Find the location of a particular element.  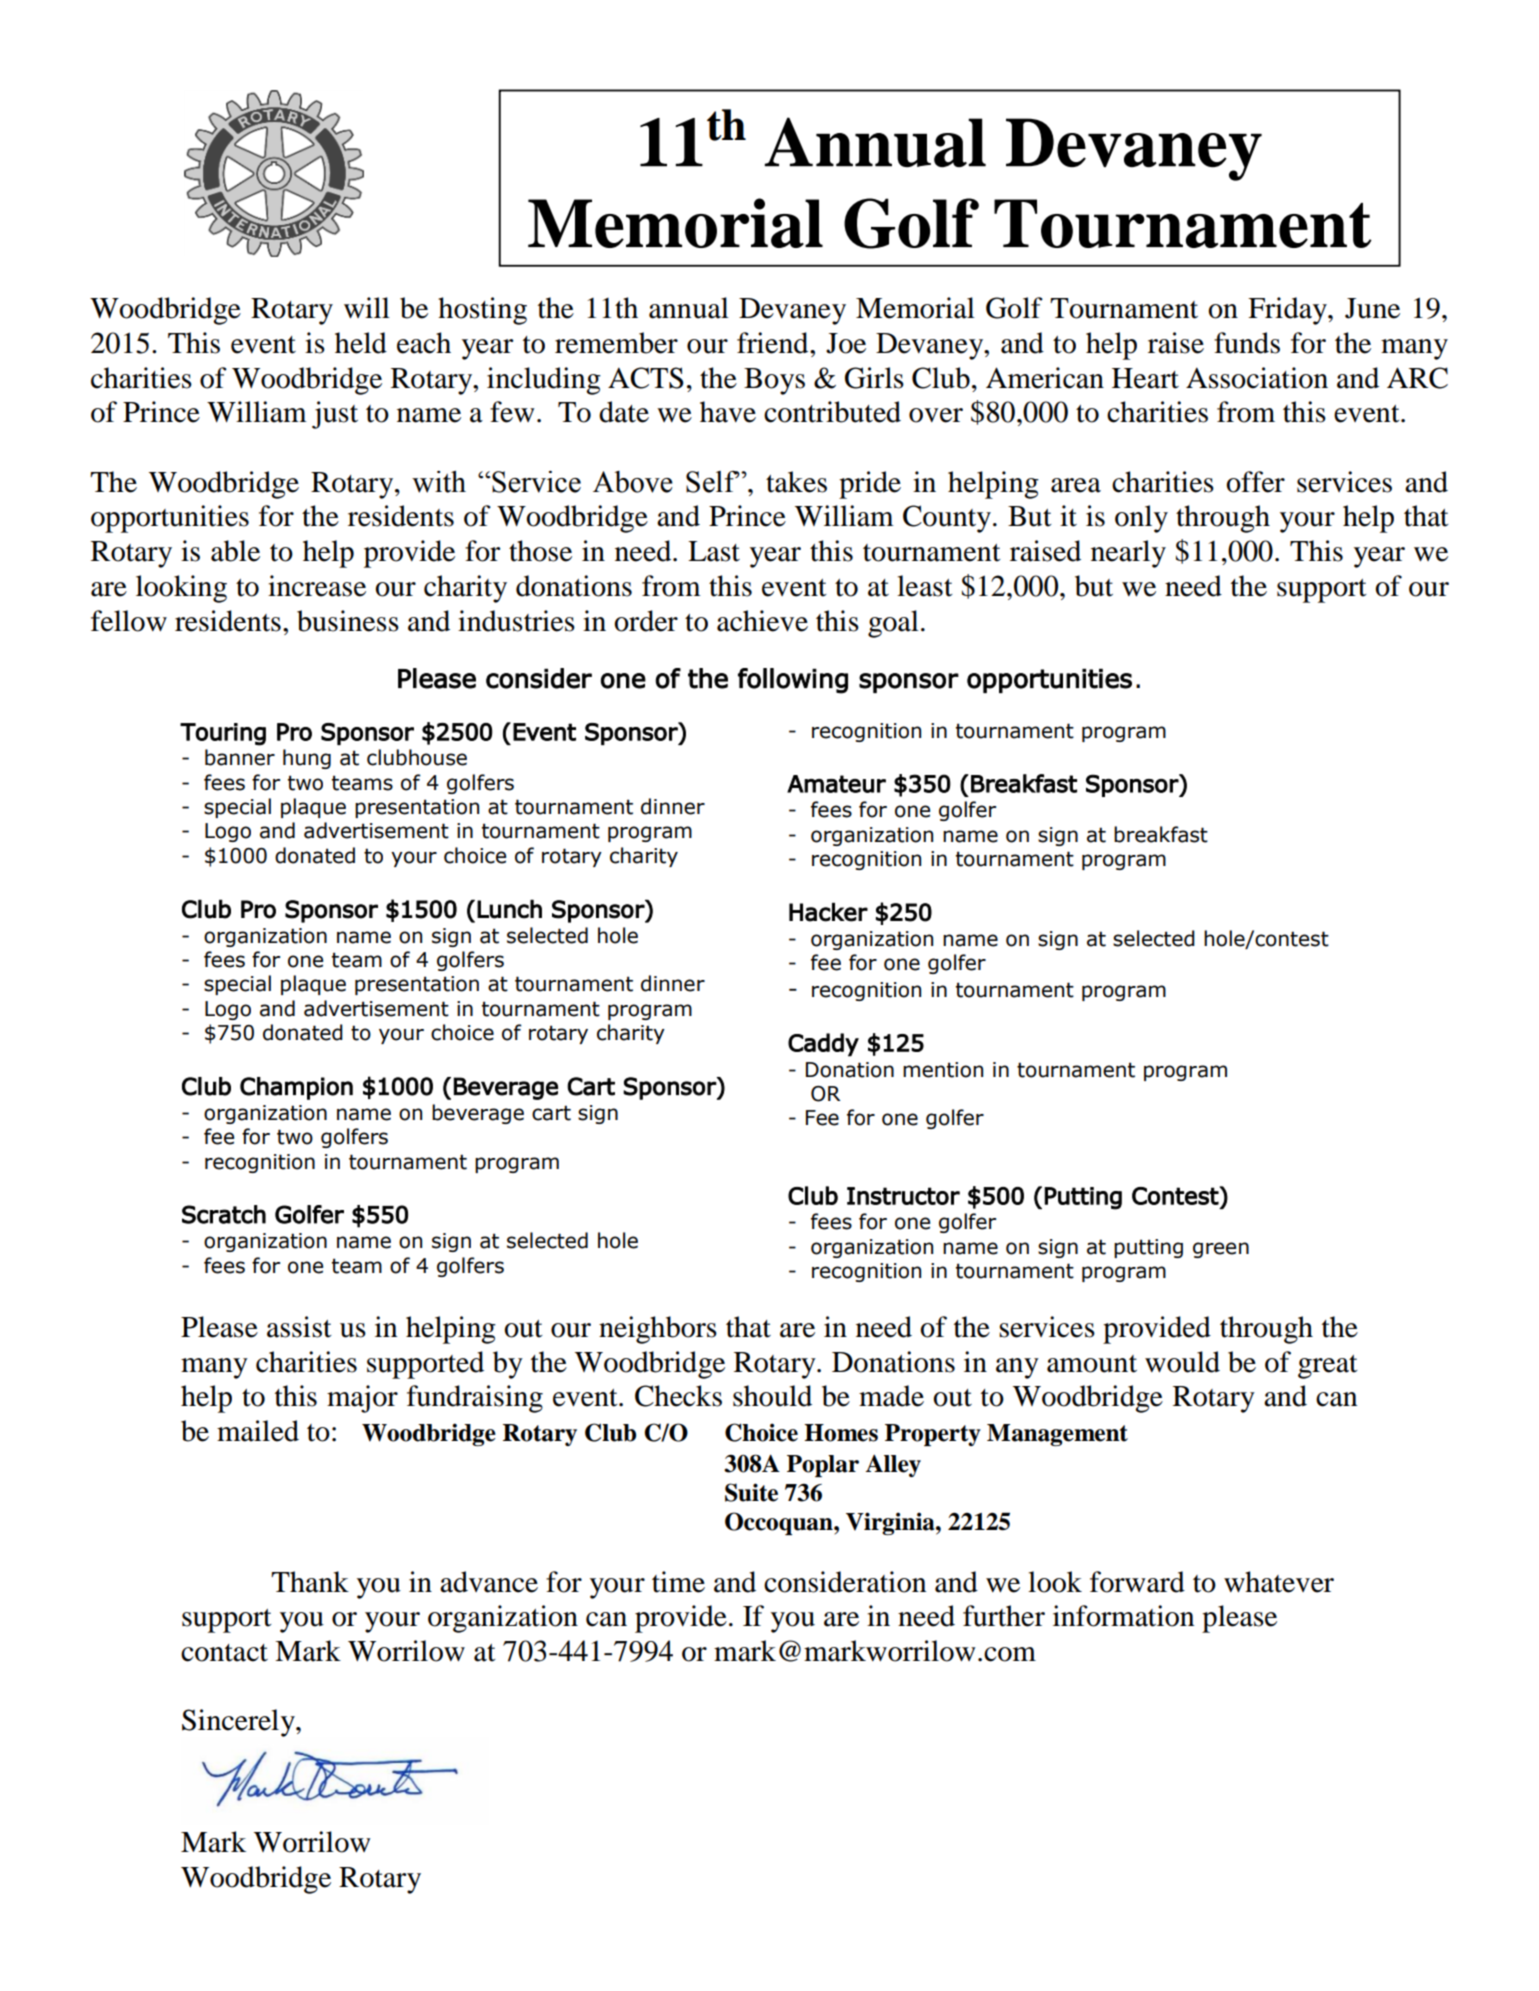

held is located at coordinates (361, 343).
